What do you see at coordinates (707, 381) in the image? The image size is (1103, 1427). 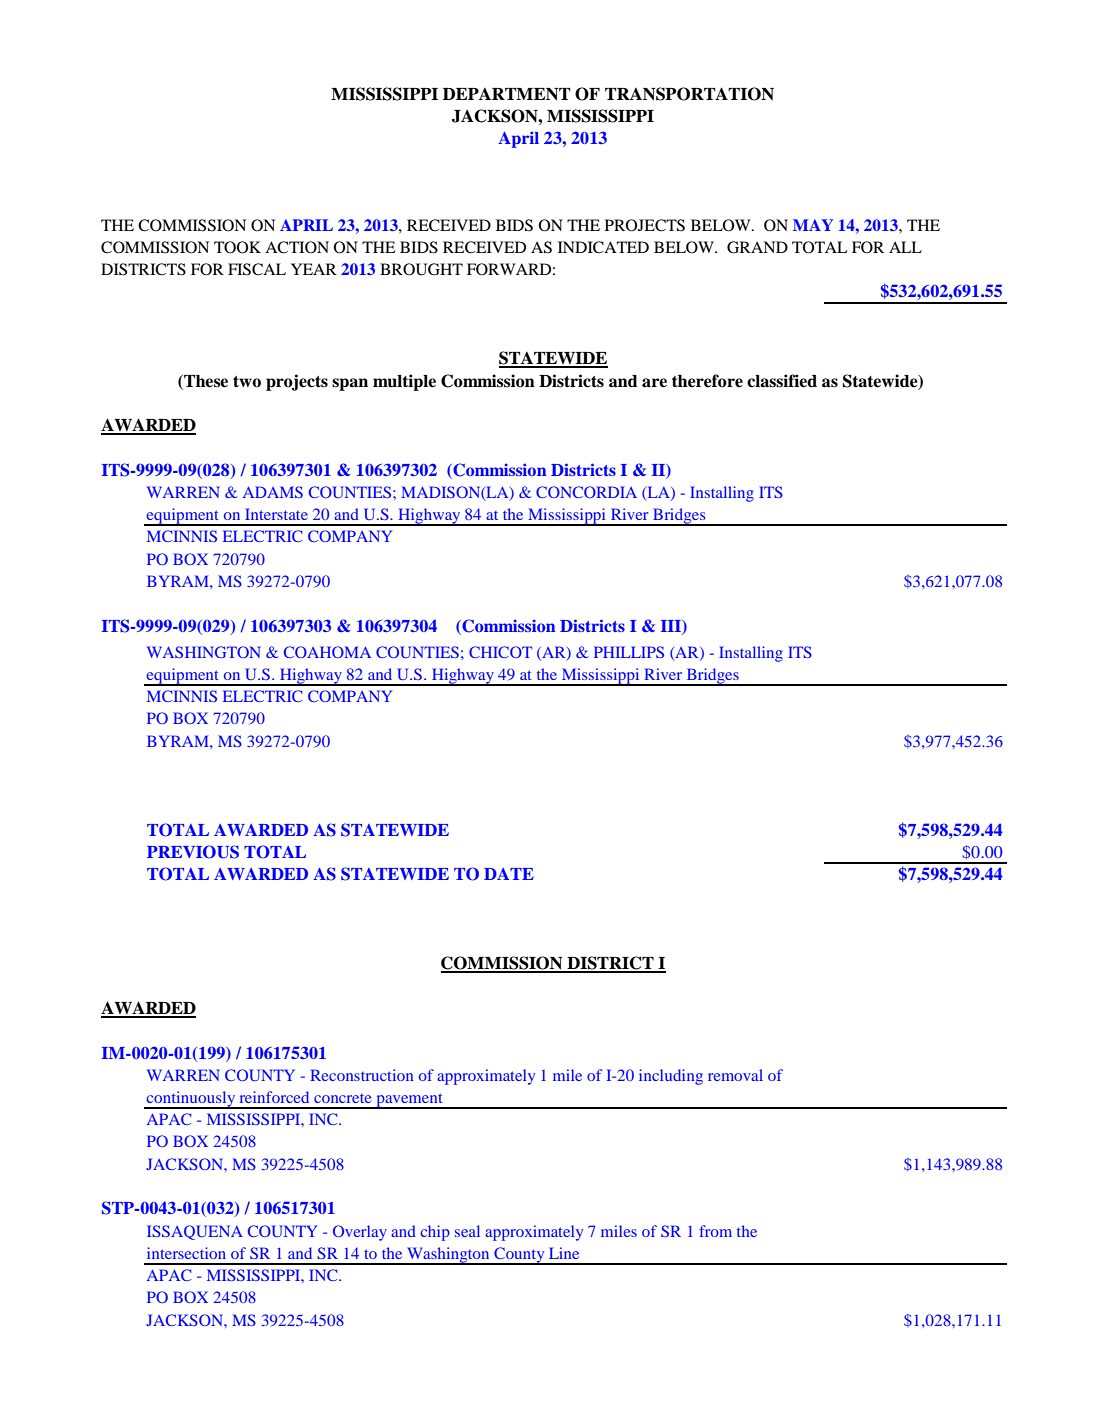 I see `therefore` at bounding box center [707, 381].
